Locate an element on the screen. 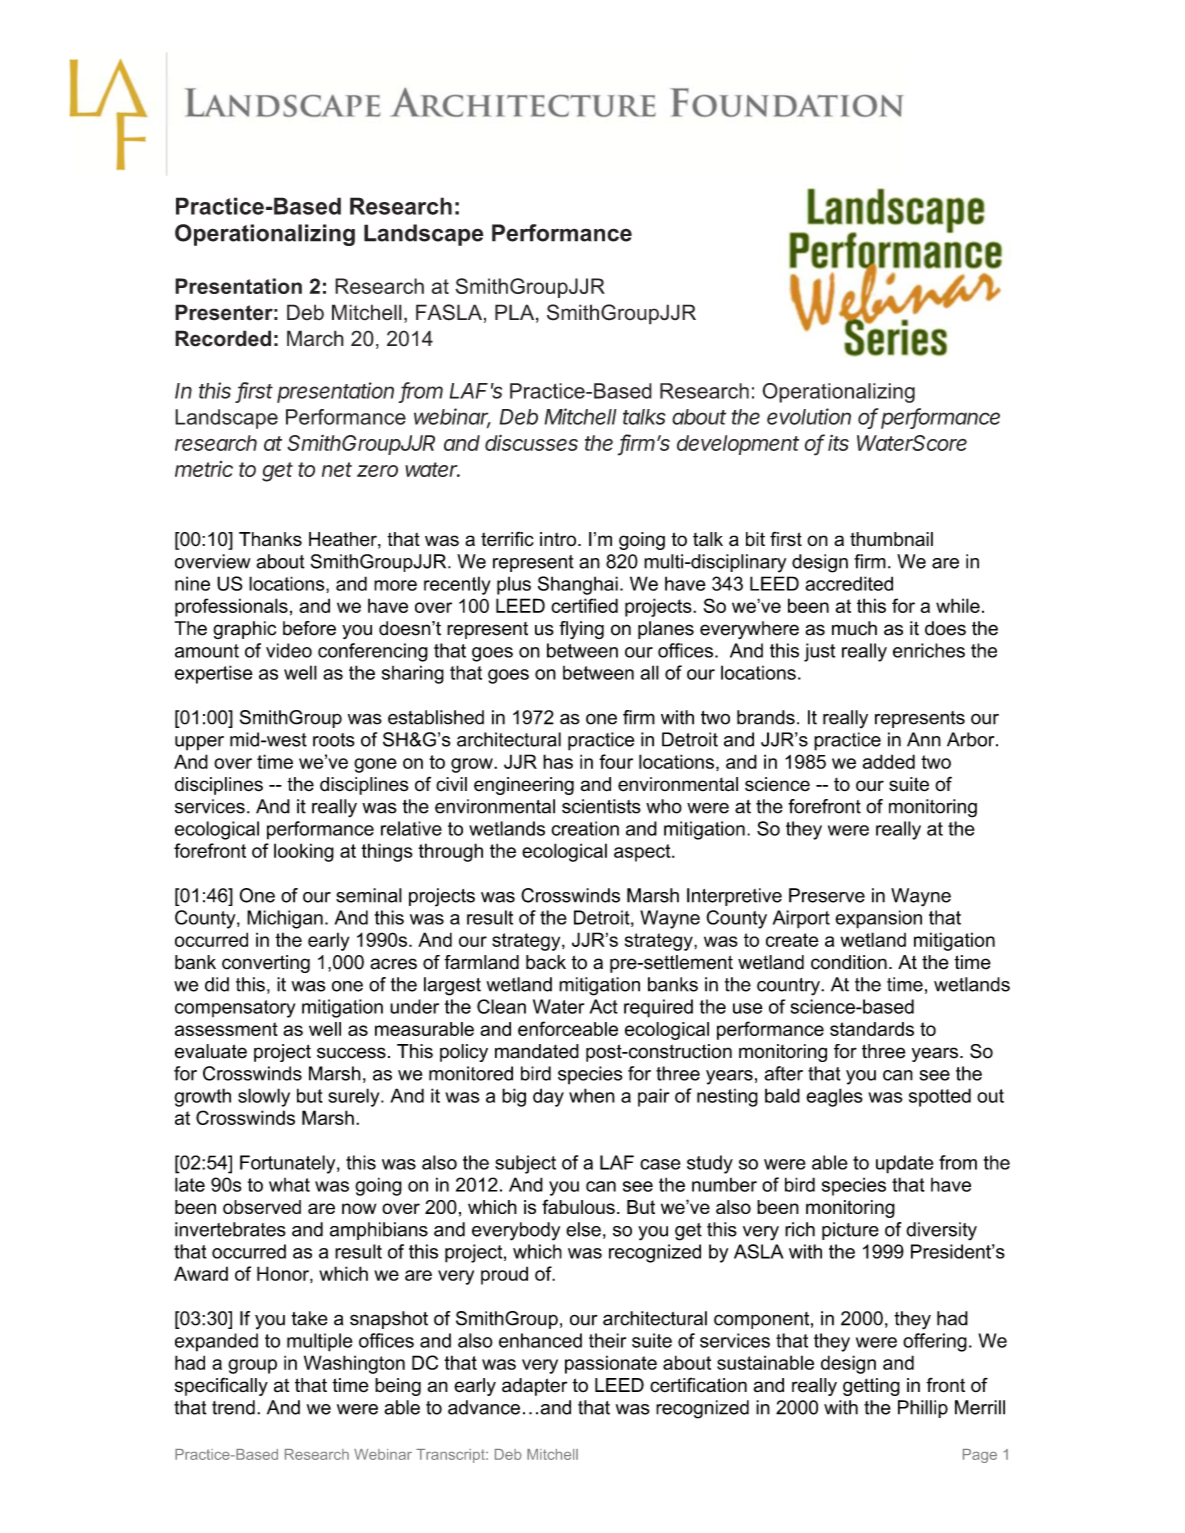 This screenshot has height=1533, width=1185. Michigan is located at coordinates (285, 919).
